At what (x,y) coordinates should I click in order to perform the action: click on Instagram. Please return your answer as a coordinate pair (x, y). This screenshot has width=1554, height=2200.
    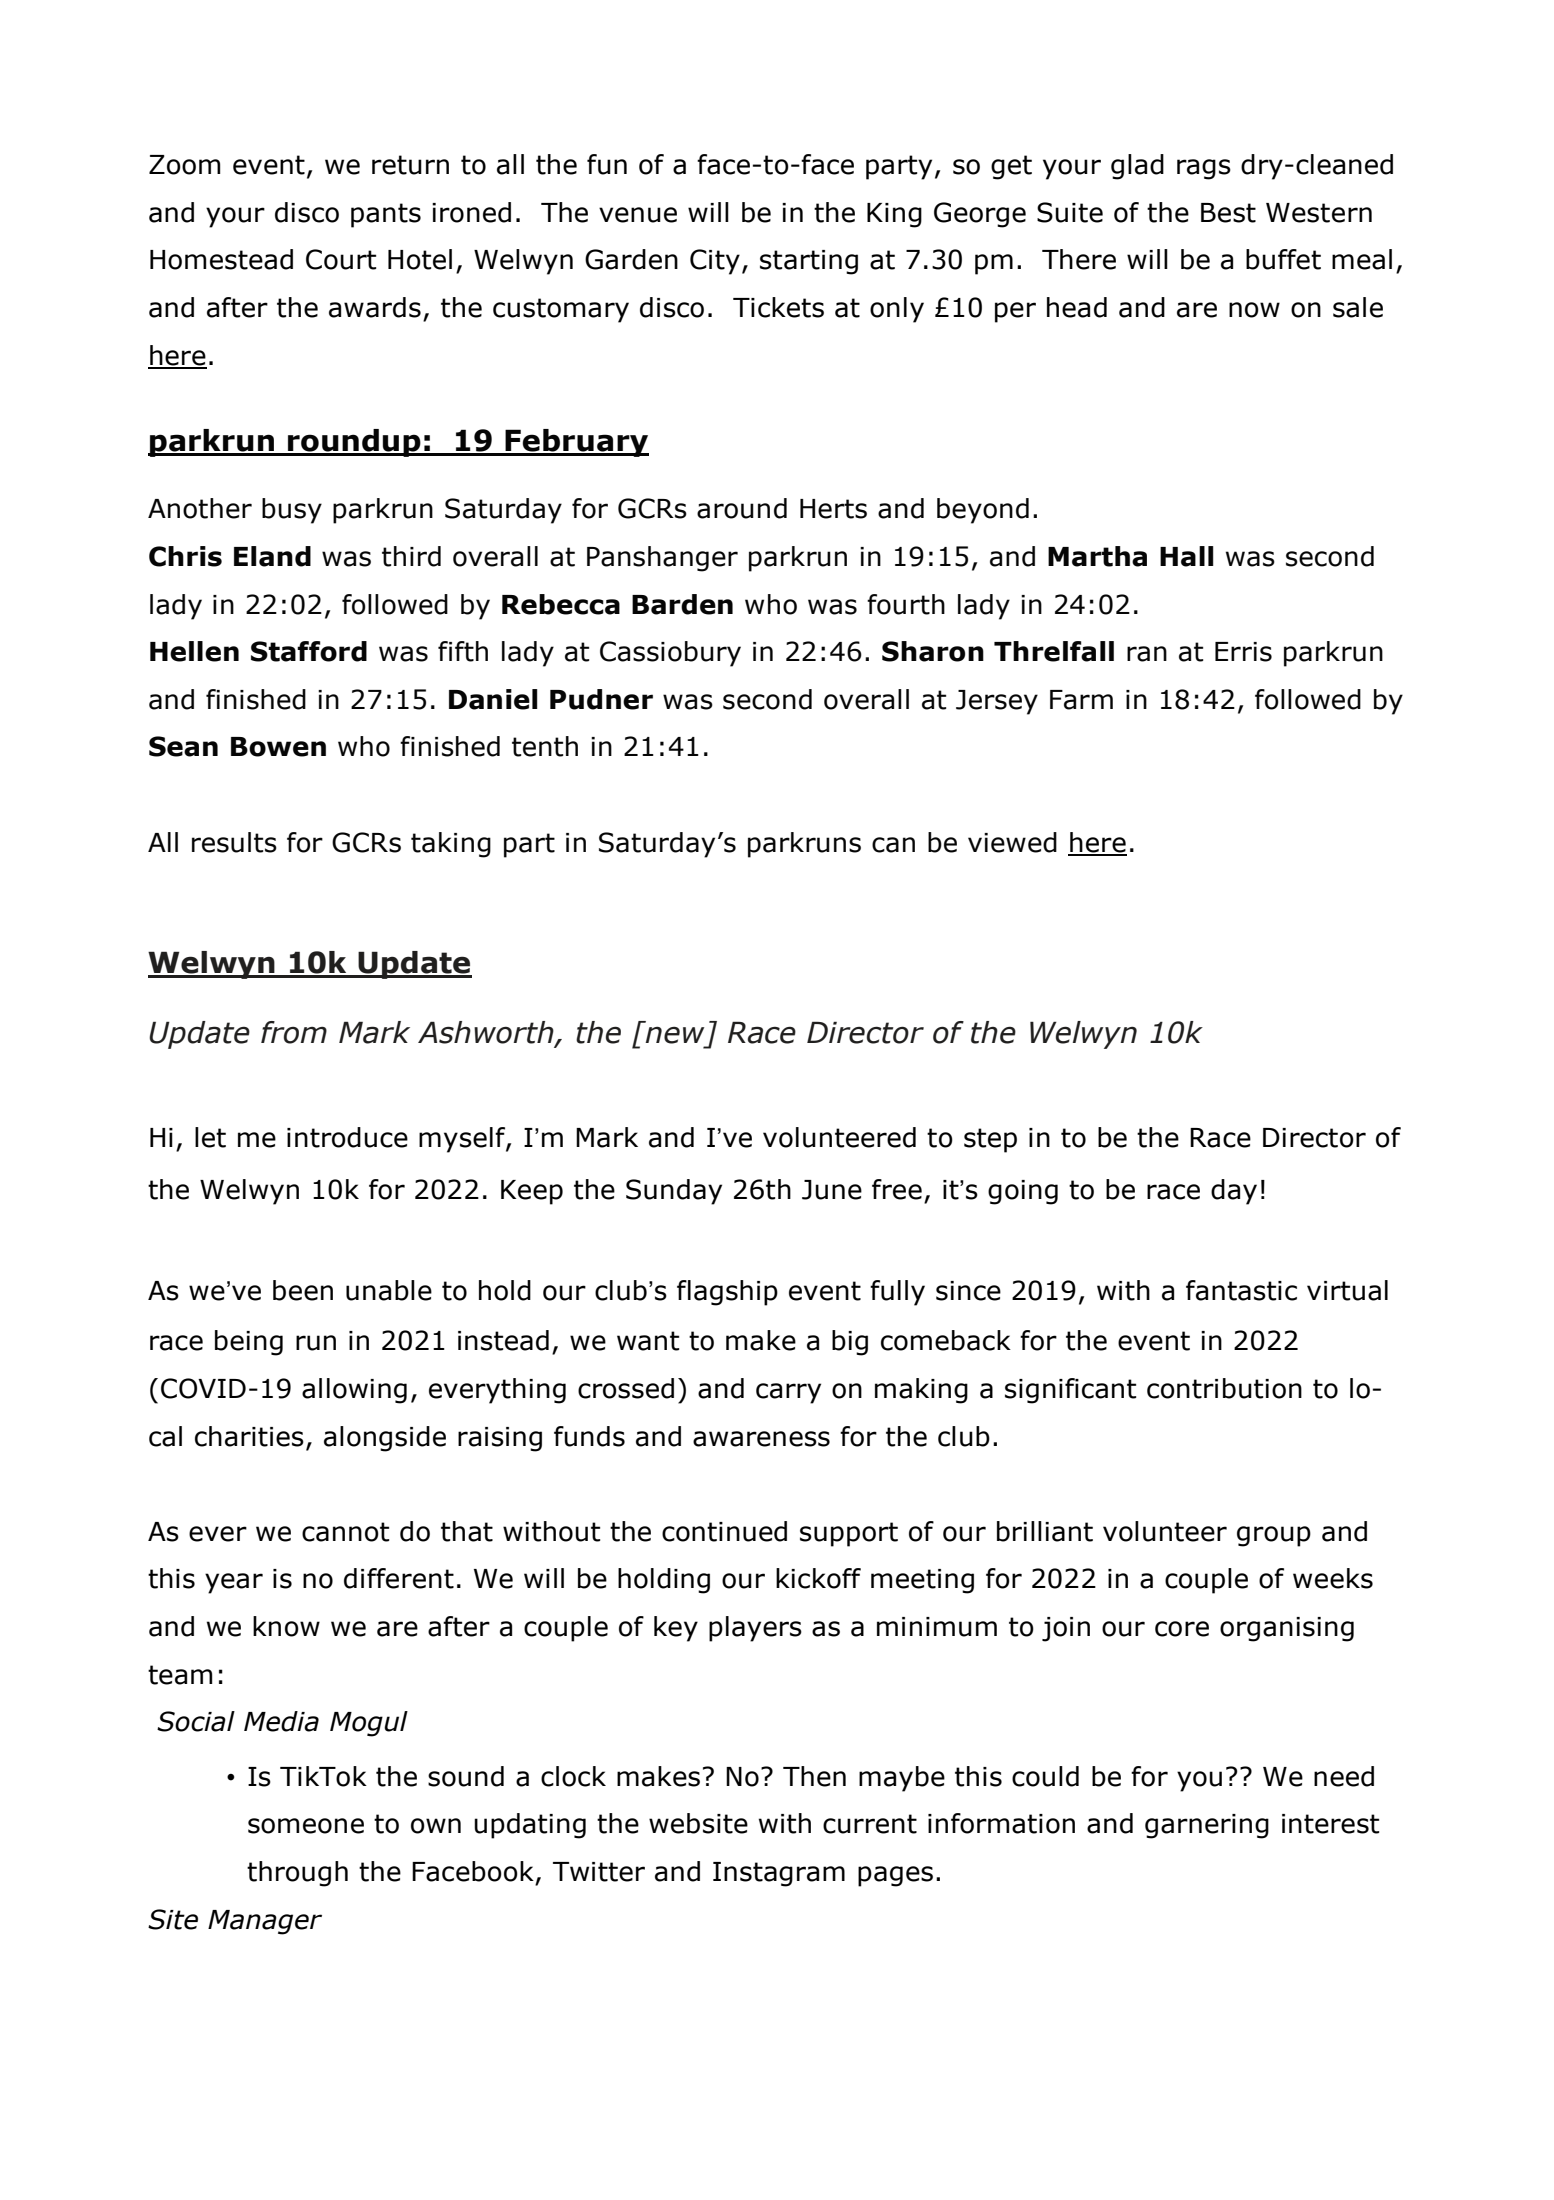
    Looking at the image, I should click on (779, 1874).
